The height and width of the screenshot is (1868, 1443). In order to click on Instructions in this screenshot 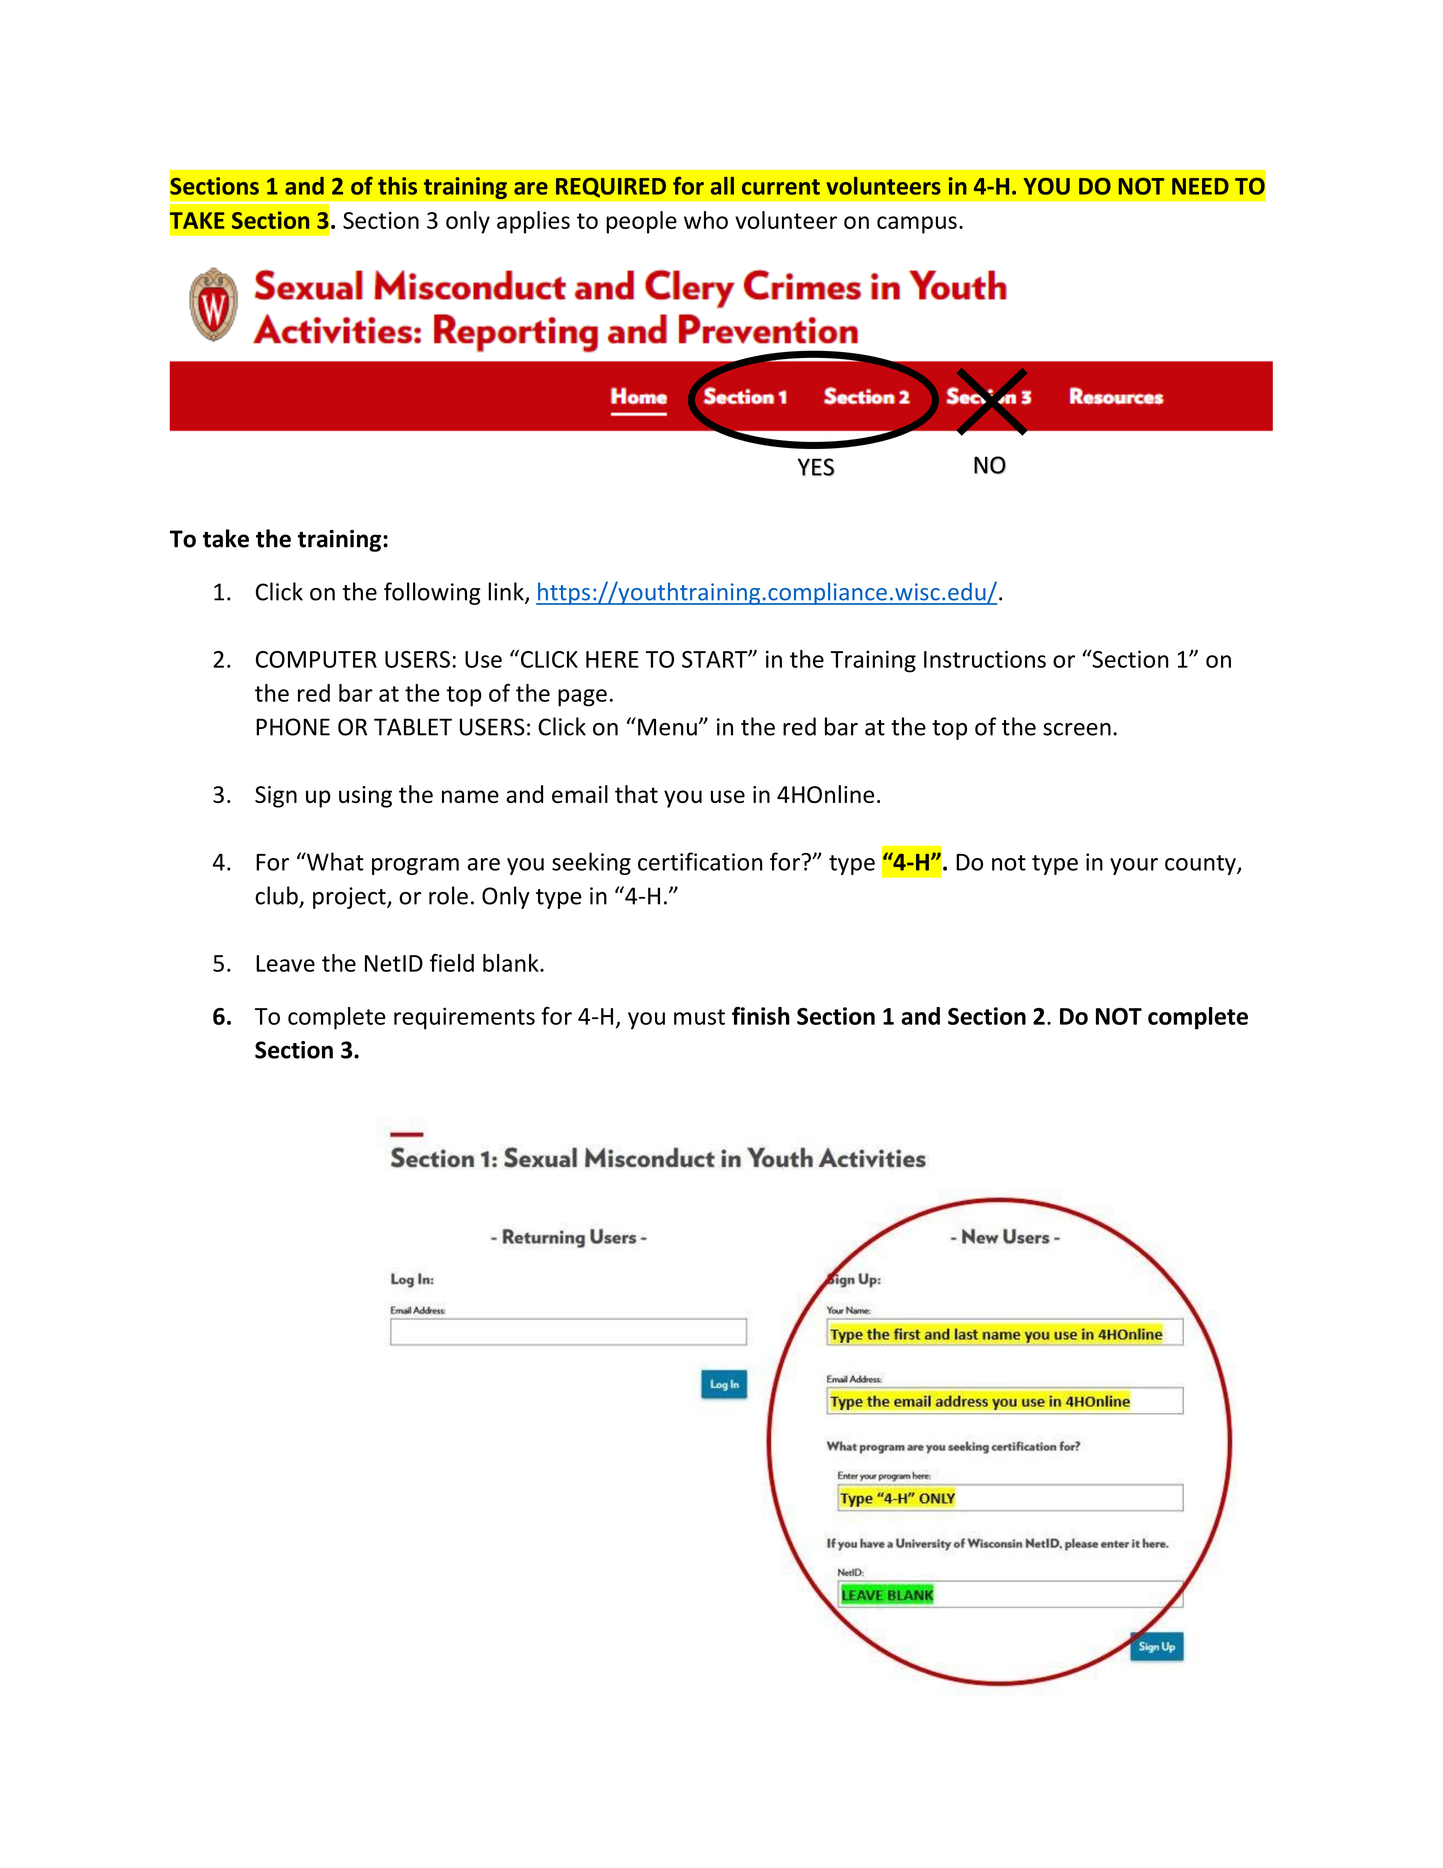, I will do `click(985, 659)`.
